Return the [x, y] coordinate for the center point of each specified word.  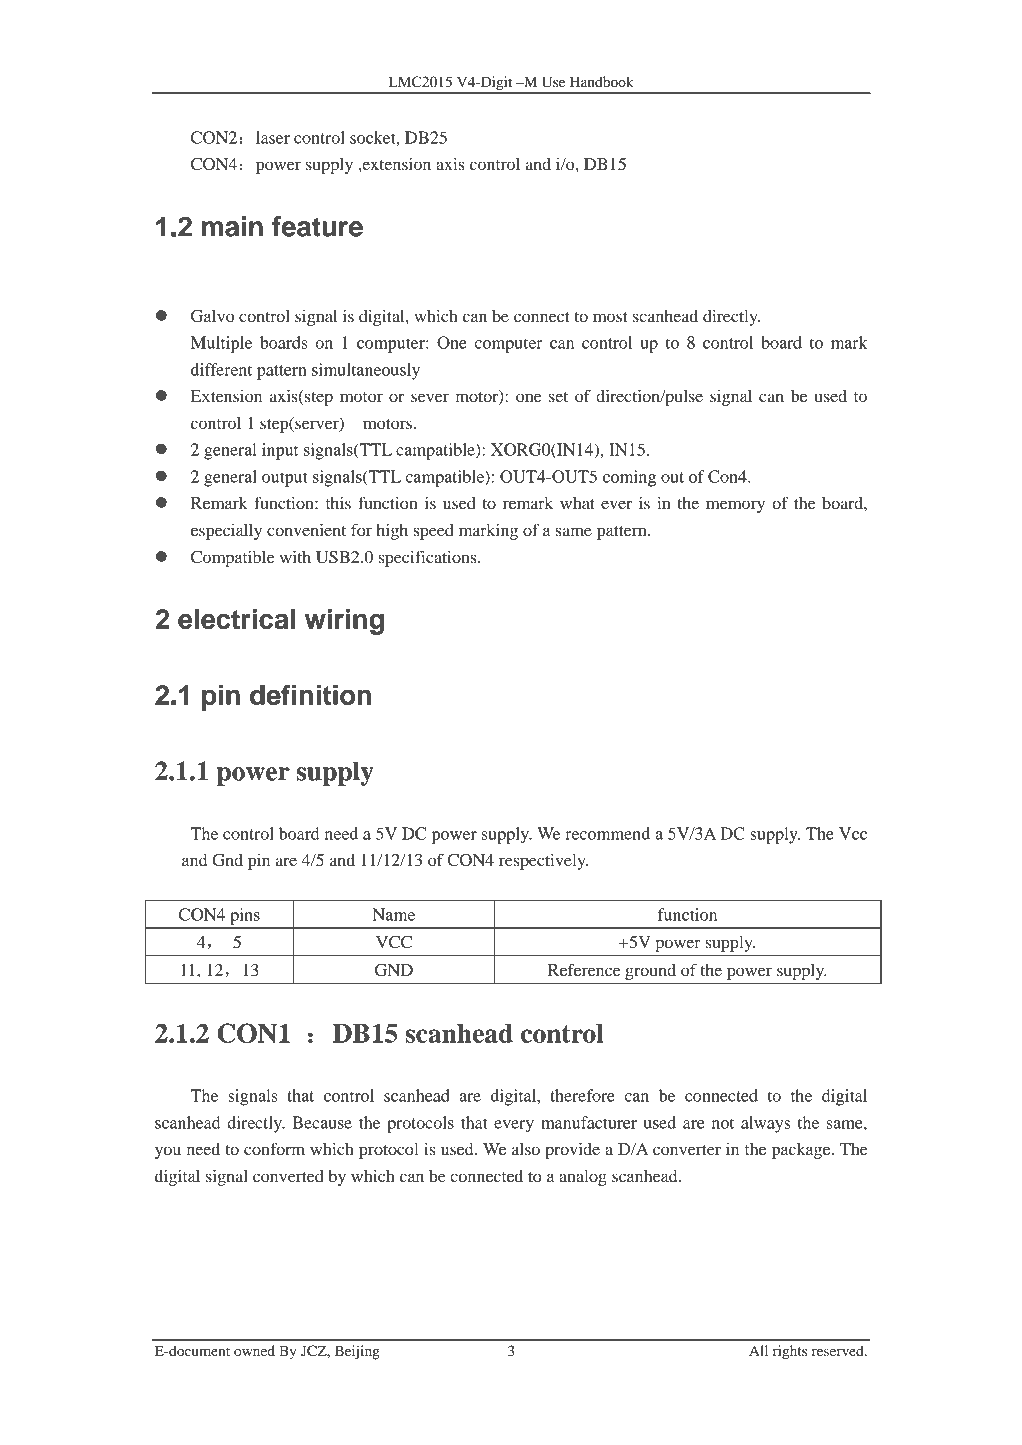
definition [310, 694]
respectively [543, 861]
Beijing [357, 1352]
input [280, 451]
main [232, 226]
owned [254, 1350]
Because [322, 1122]
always [765, 1124]
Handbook [602, 81]
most [610, 317]
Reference [584, 969]
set [558, 397]
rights [790, 1352]
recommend [607, 833]
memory [735, 506]
